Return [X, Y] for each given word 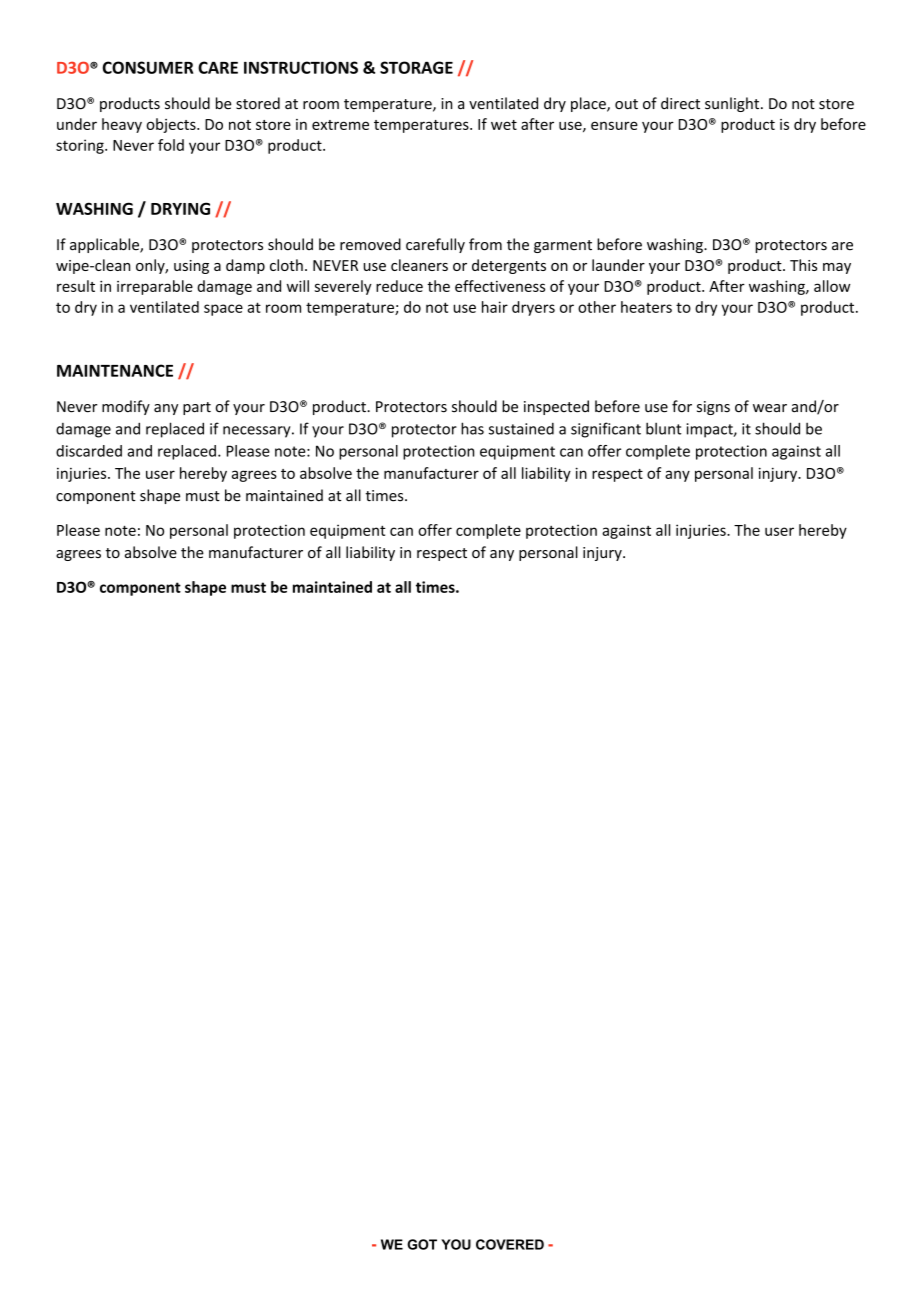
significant [606, 430]
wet [504, 125]
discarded [89, 451]
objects [172, 125]
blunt [664, 428]
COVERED [510, 1244]
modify [126, 407]
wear [770, 408]
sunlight [733, 104]
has [472, 428]
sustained [521, 429]
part [197, 408]
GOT [422, 1244]
